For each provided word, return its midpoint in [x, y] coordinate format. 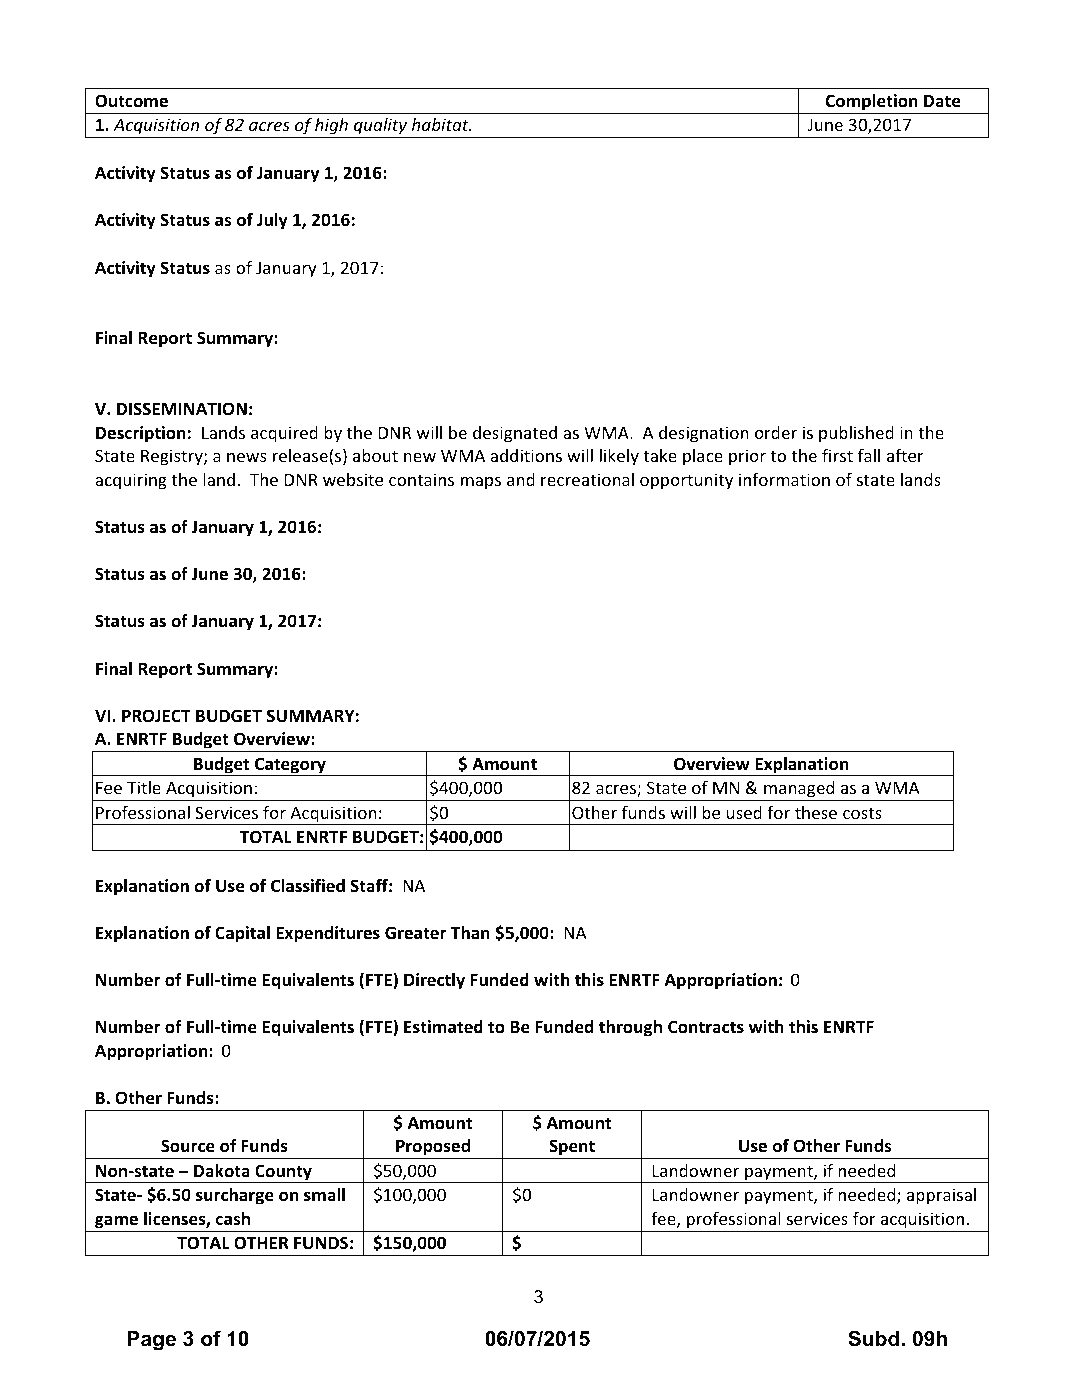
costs [862, 813]
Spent [572, 1149]
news [247, 457]
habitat [441, 124]
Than [470, 932]
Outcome [131, 101]
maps [481, 483]
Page [151, 1341]
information [784, 479]
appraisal [941, 1196]
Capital [242, 934]
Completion [871, 102]
